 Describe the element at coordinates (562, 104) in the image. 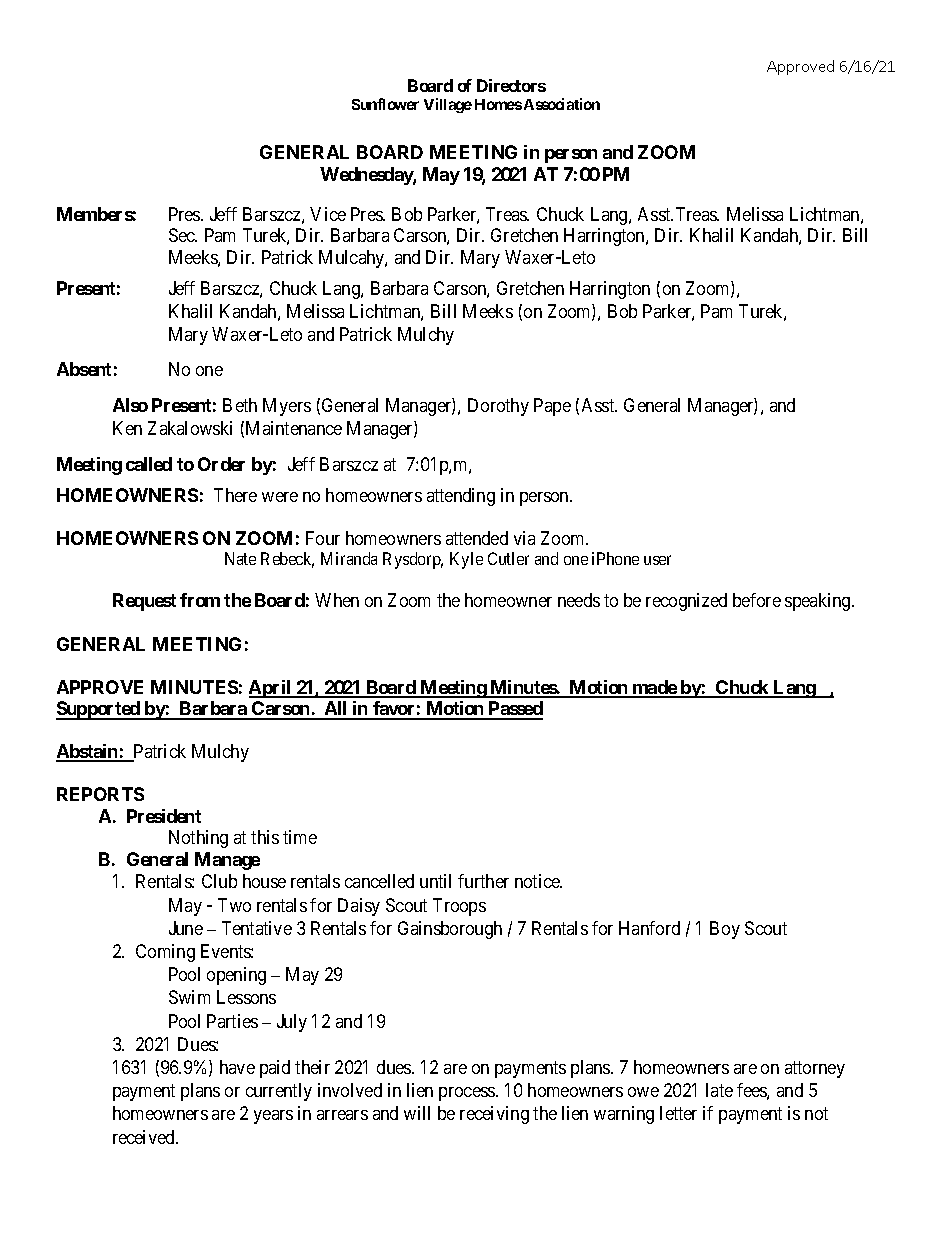

I see `Association` at that location.
